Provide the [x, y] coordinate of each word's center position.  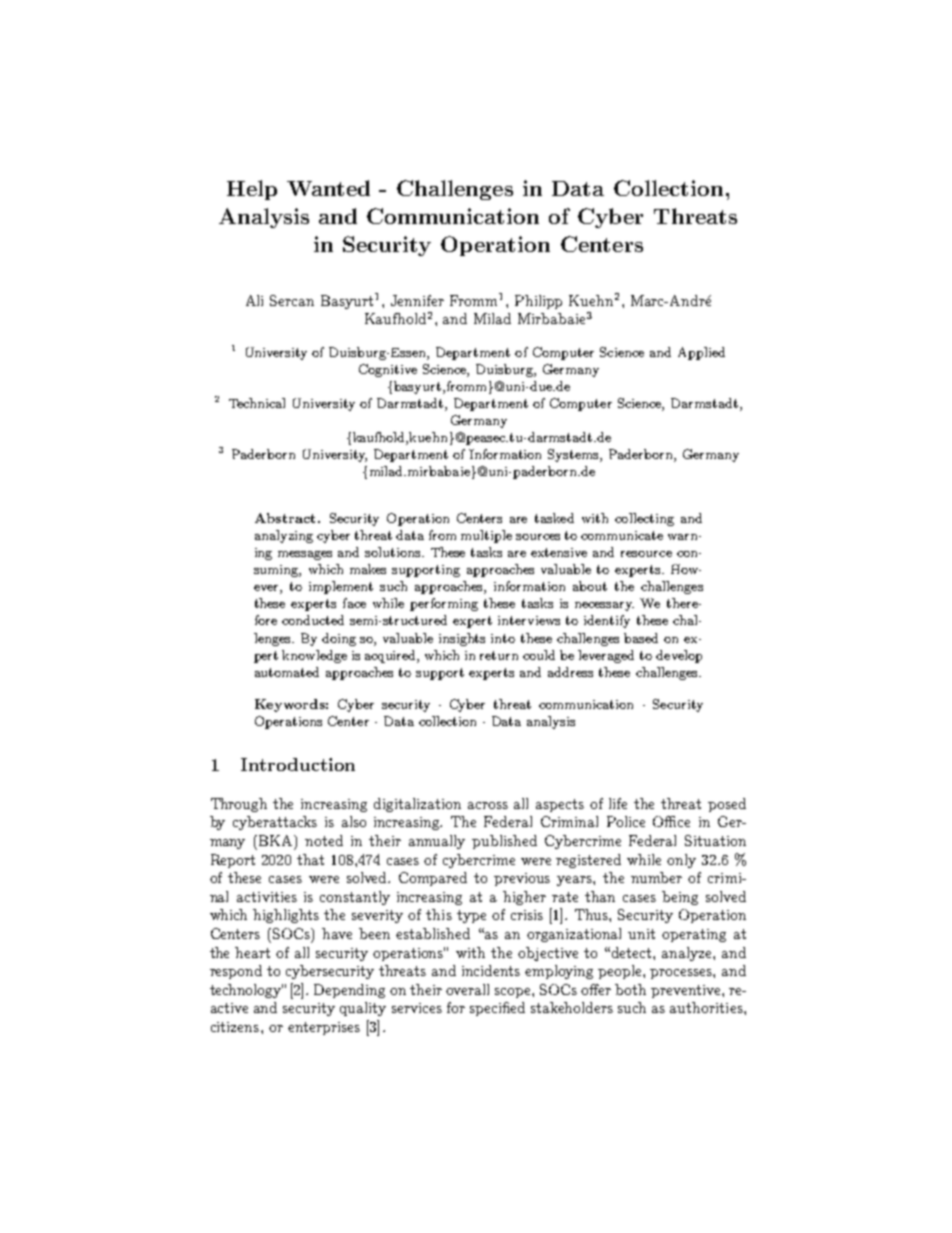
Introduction [298, 764]
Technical [257, 403]
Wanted [328, 188]
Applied [701, 353]
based [641, 638]
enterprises [324, 1028]
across [488, 805]
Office [671, 821]
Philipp [538, 302]
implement [341, 587]
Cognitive [388, 370]
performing [444, 604]
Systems [574, 455]
